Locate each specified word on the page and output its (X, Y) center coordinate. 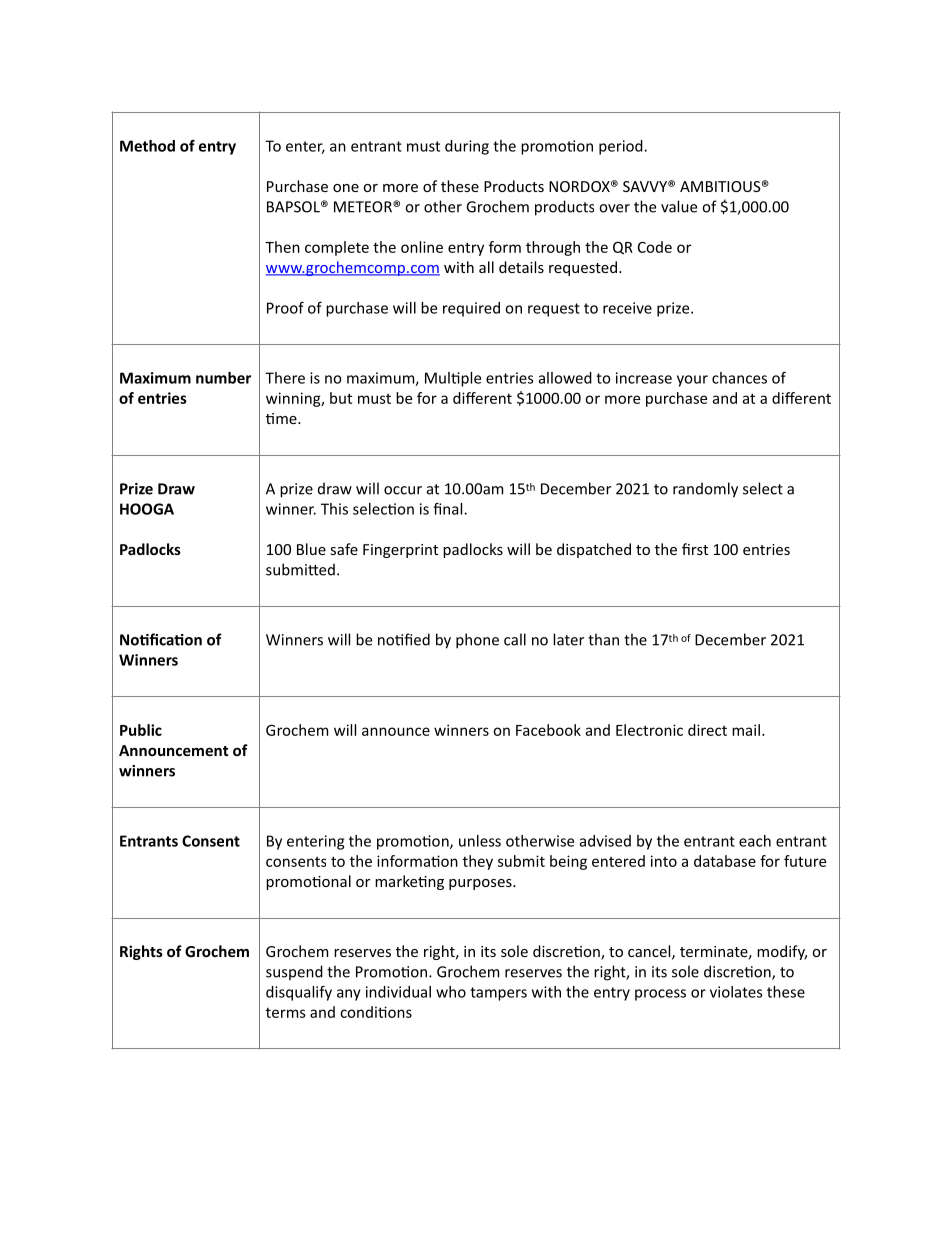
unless (480, 841)
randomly (705, 490)
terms (286, 1012)
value (679, 206)
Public (141, 730)
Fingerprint (400, 551)
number (223, 378)
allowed (565, 378)
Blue (311, 549)
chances (739, 378)
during (467, 147)
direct (707, 730)
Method (147, 146)
